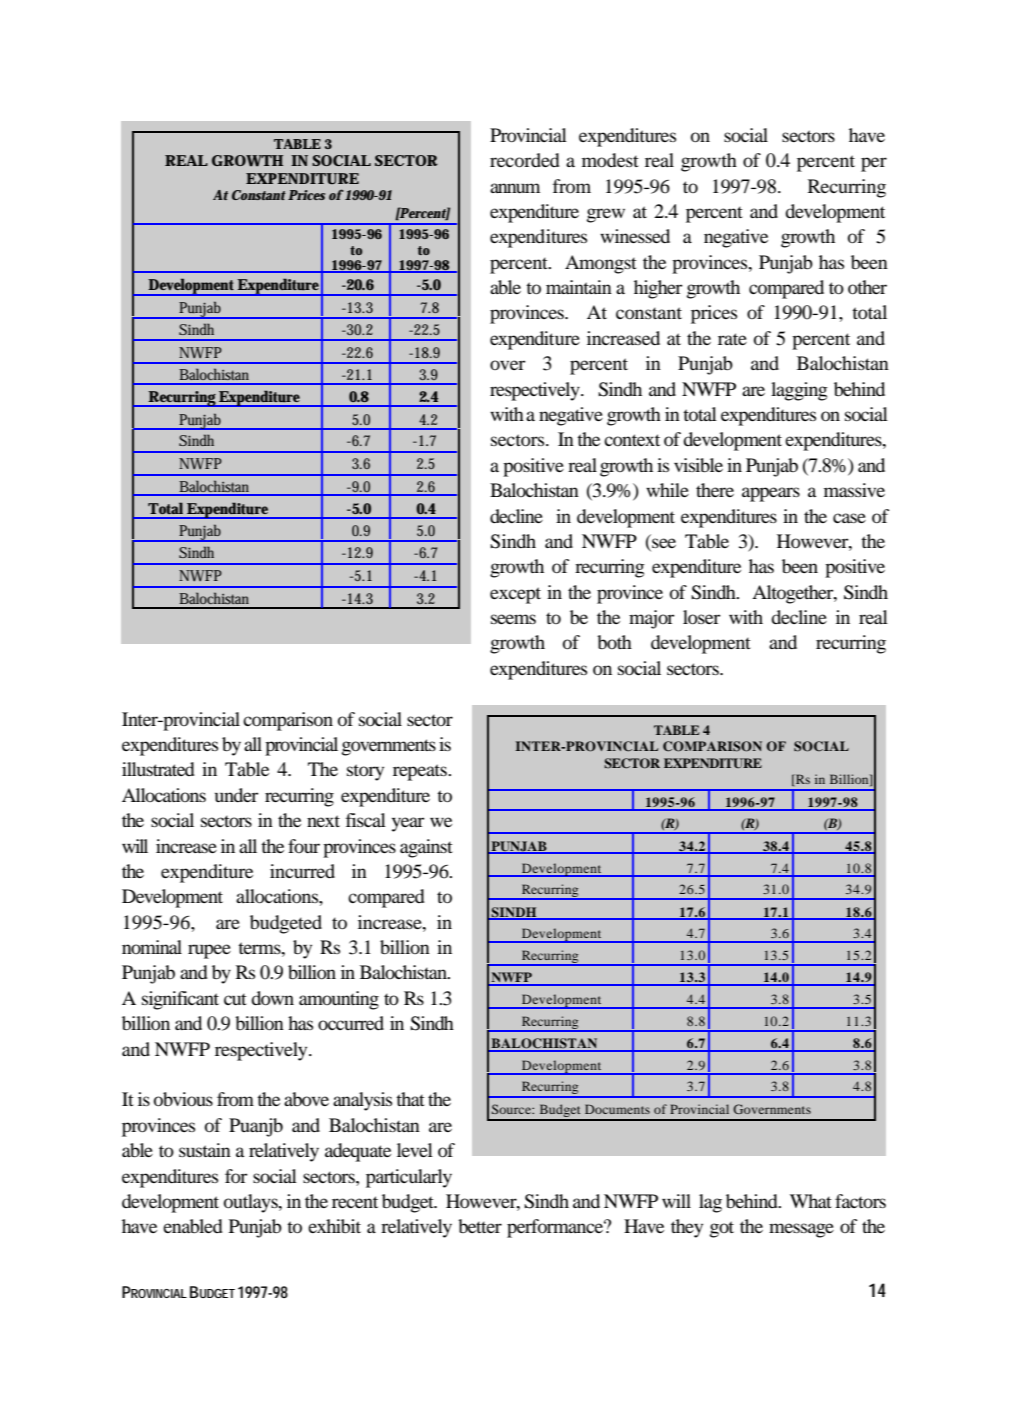 The width and height of the screenshot is (1009, 1425). What do you see at coordinates (513, 619) in the screenshot?
I see `seems` at bounding box center [513, 619].
